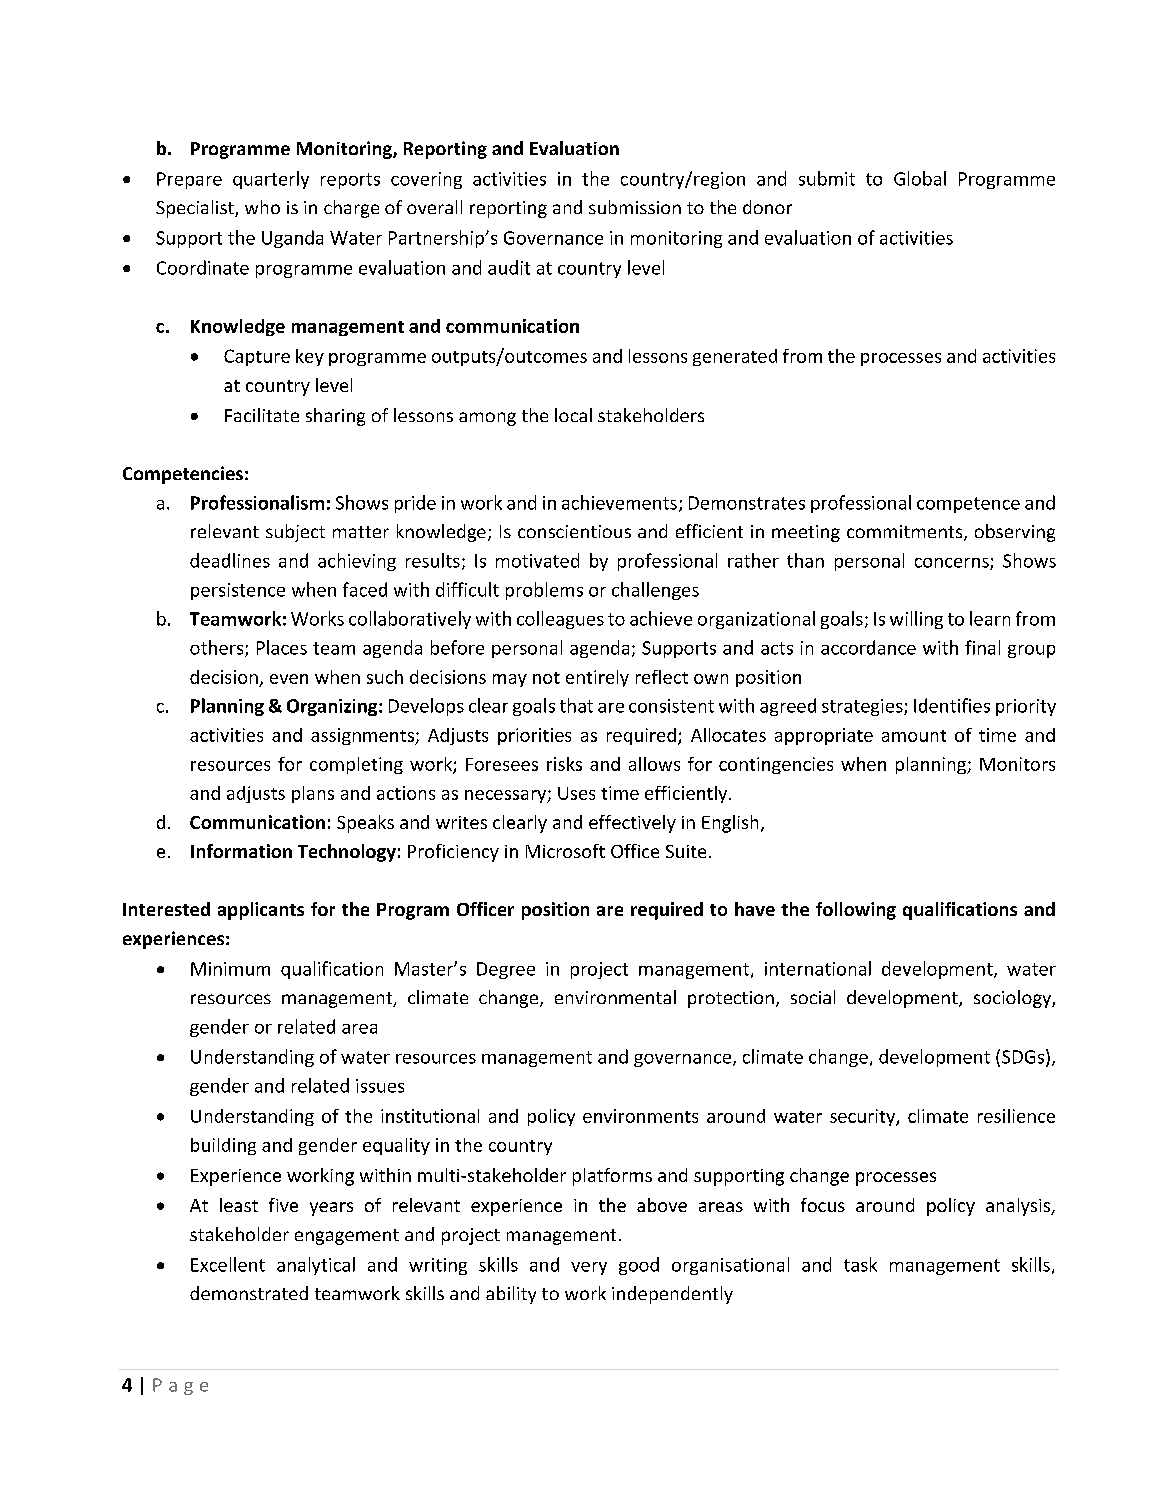 This screenshot has height=1490, width=1151. I want to click on Excellent, so click(228, 1264).
